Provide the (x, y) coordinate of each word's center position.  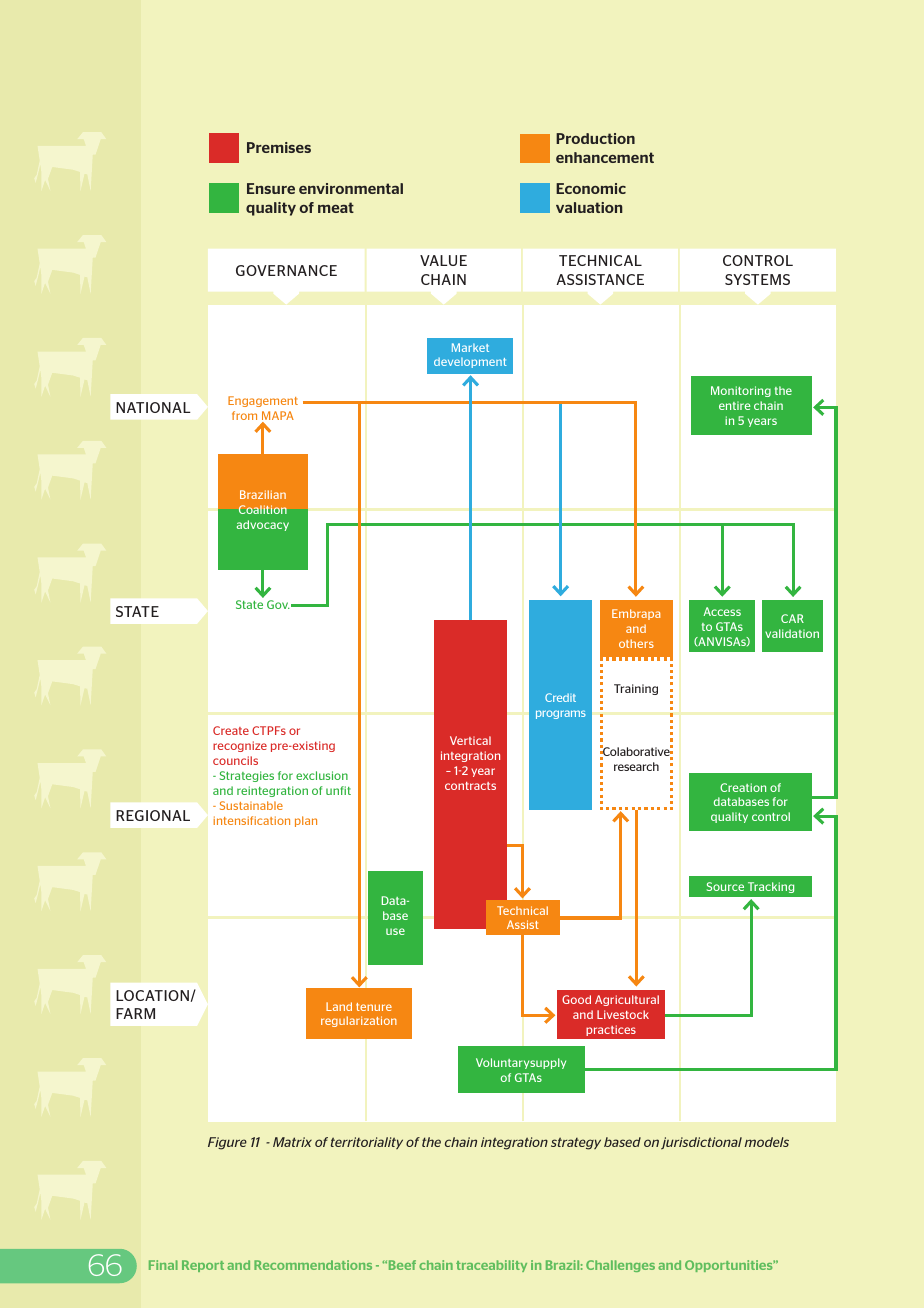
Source (725, 886)
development (470, 362)
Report (203, 1266)
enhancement (605, 157)
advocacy (263, 525)
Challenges (620, 1266)
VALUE (443, 260)
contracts (470, 786)
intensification (251, 820)
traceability (491, 1266)
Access (722, 611)
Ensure (271, 188)
